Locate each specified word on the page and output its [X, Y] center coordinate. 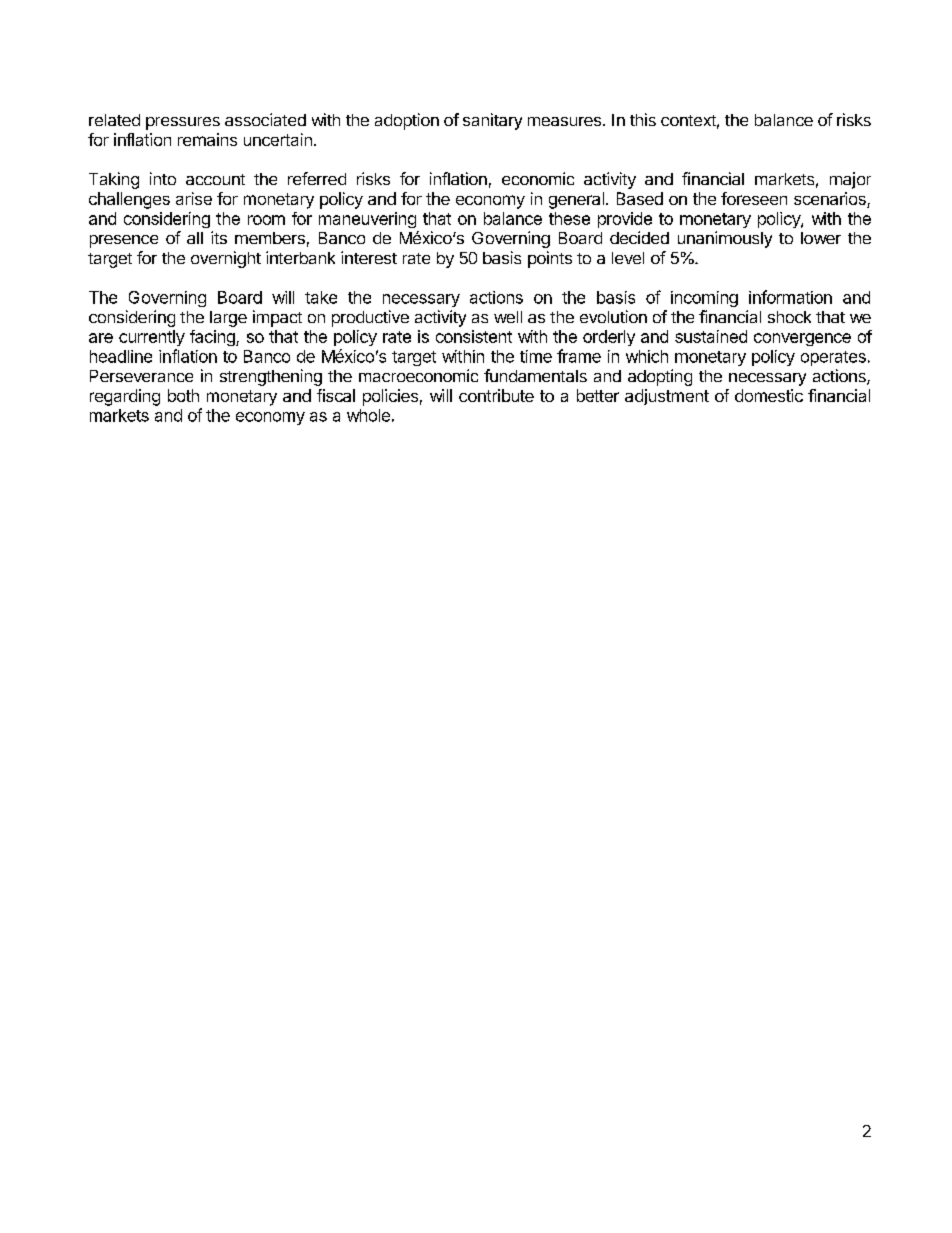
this [643, 119]
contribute [496, 395]
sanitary [492, 121]
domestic [769, 395]
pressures [183, 123]
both [183, 395]
